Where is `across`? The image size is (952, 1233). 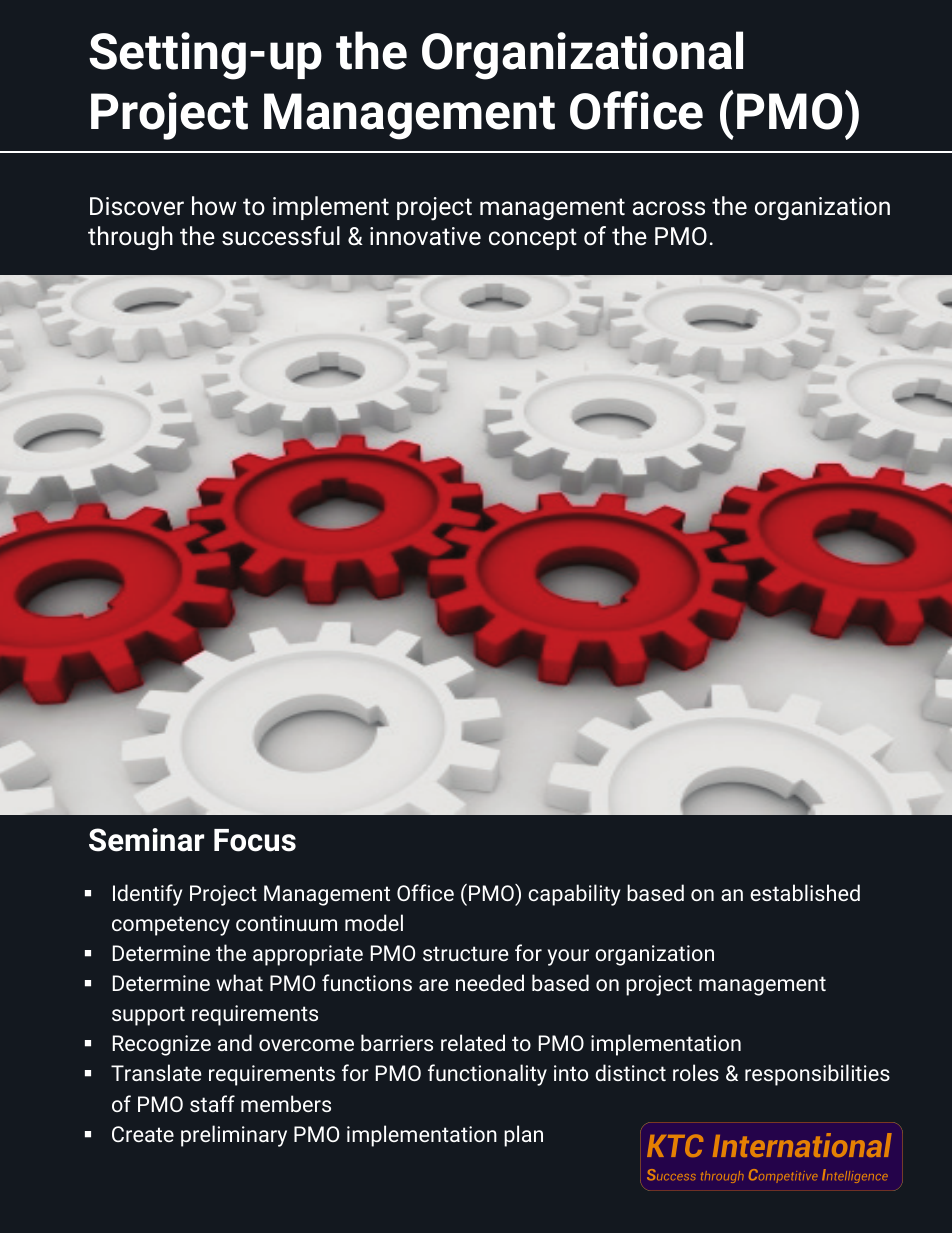 across is located at coordinates (669, 208).
